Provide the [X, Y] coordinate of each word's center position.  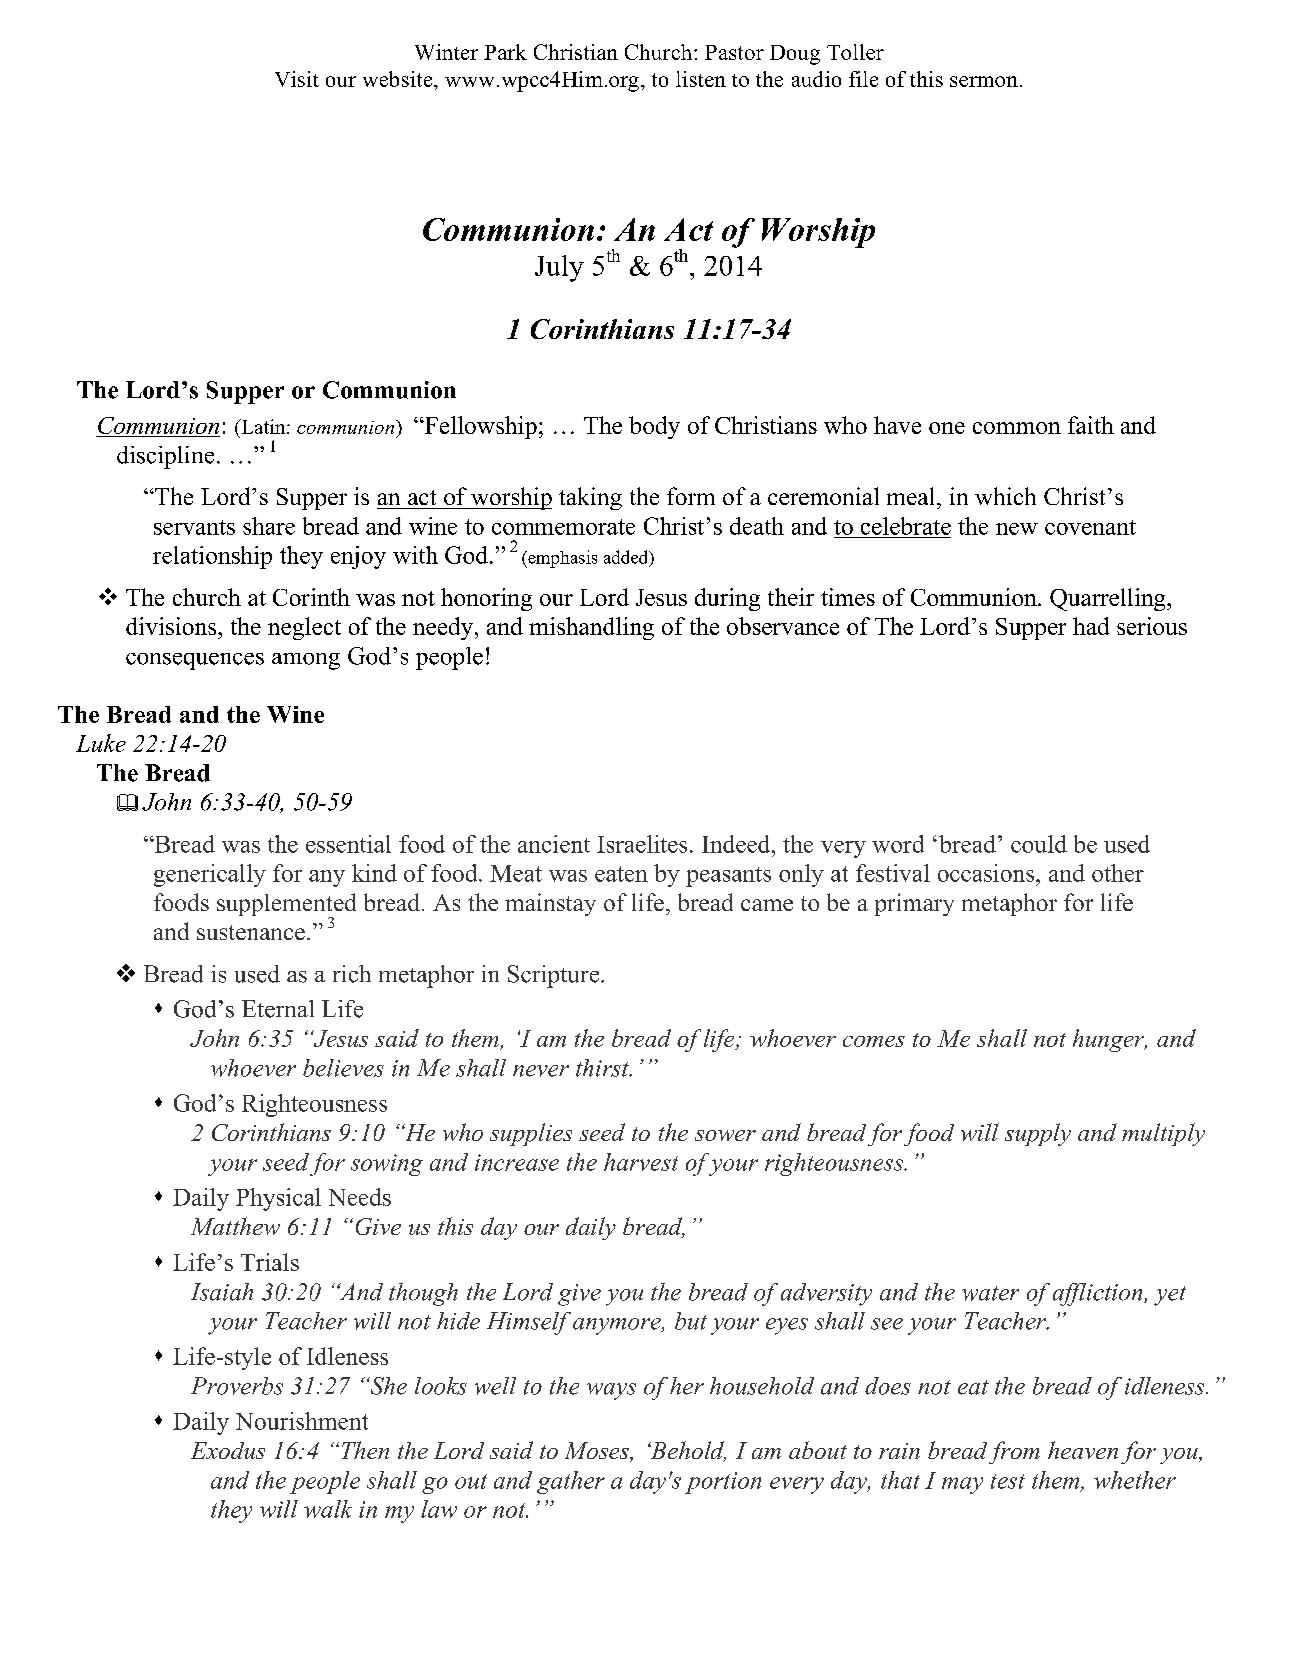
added [627, 557]
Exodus [228, 1450]
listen [701, 79]
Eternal [278, 1009]
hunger [1110, 1040]
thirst [603, 1068]
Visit [297, 79]
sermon [984, 81]
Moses [598, 1452]
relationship [212, 557]
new [1017, 529]
